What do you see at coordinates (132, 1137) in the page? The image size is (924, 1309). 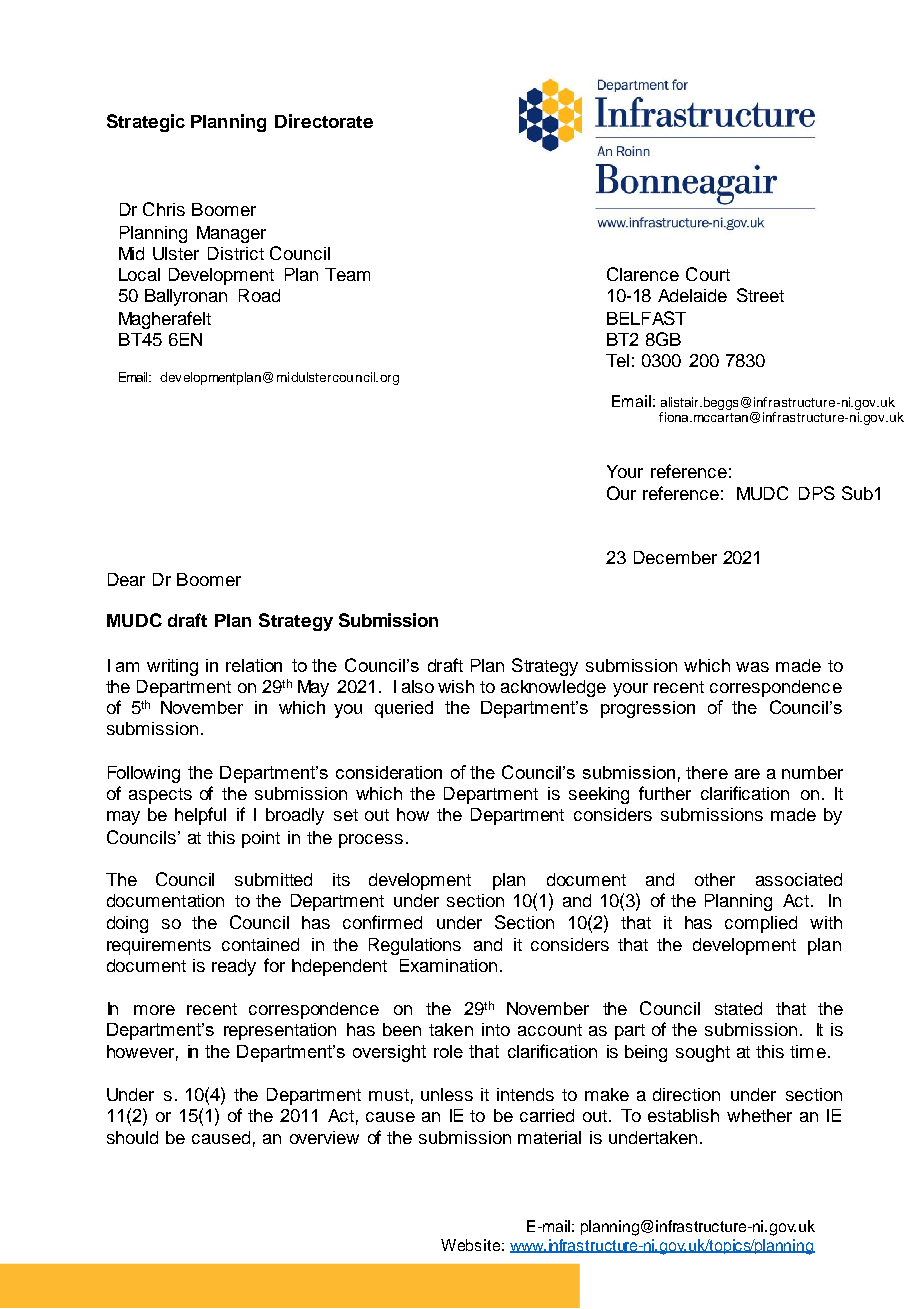 I see `should` at bounding box center [132, 1137].
